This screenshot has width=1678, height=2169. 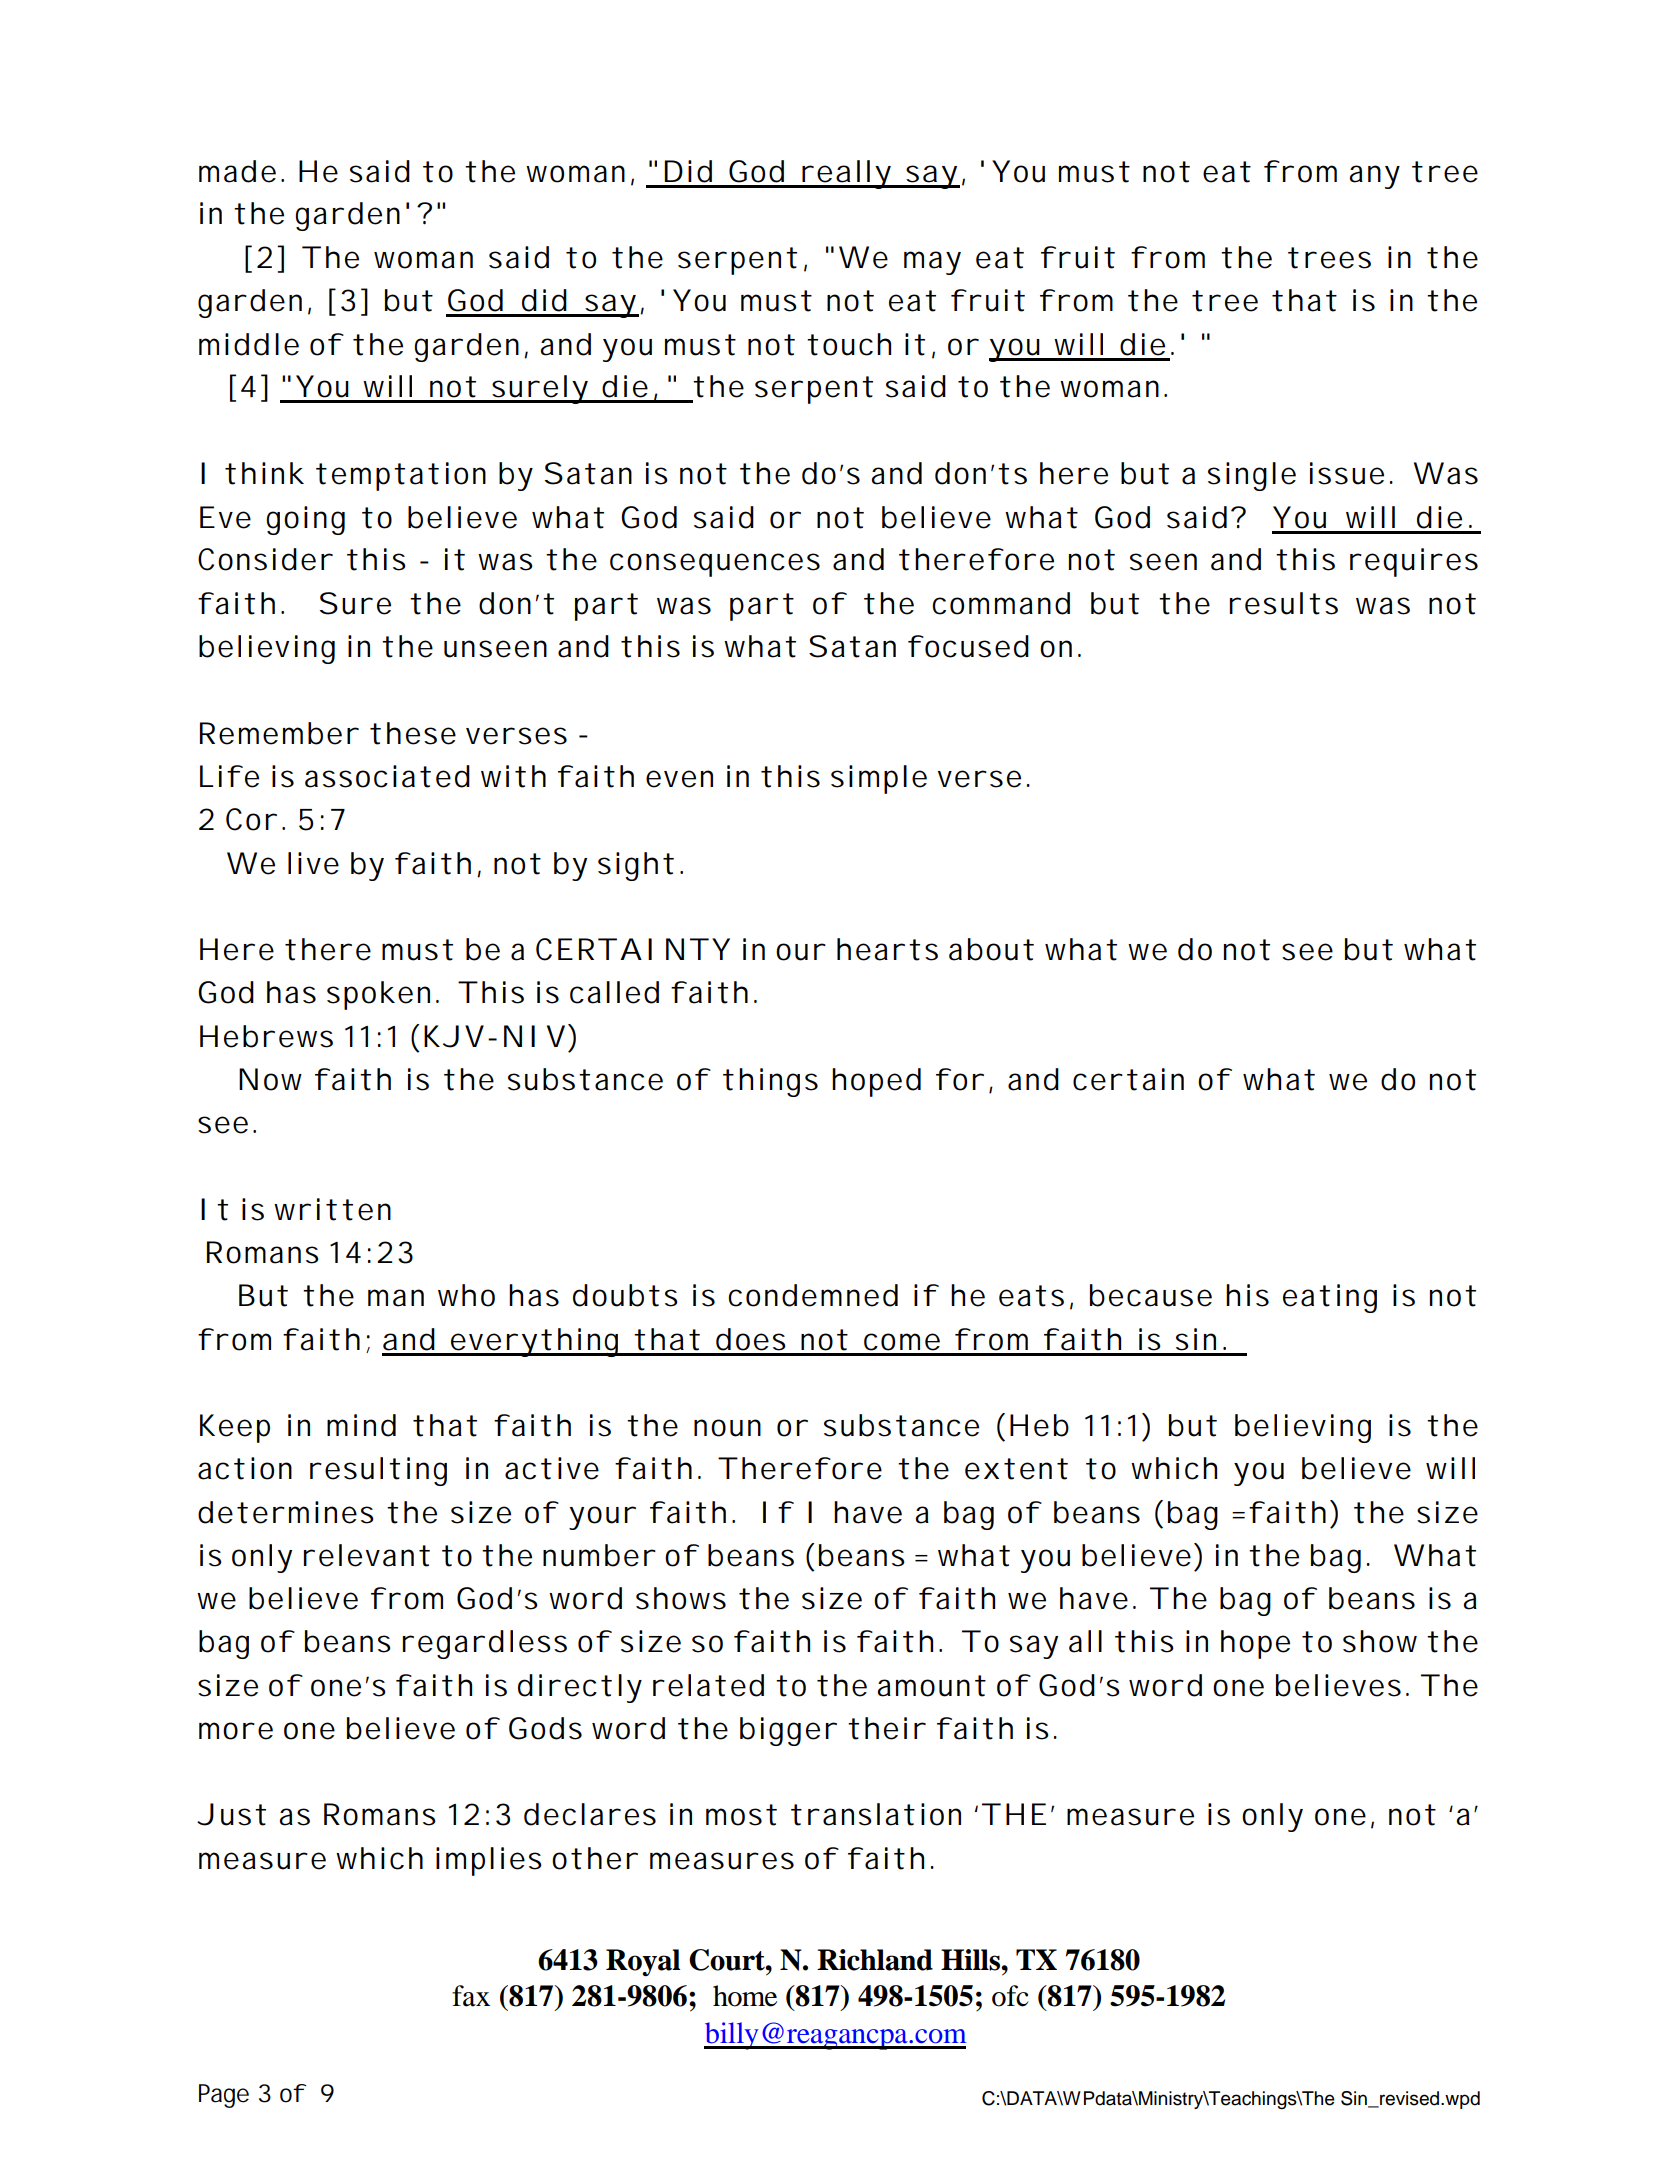 I want to click on made, so click(x=237, y=171).
